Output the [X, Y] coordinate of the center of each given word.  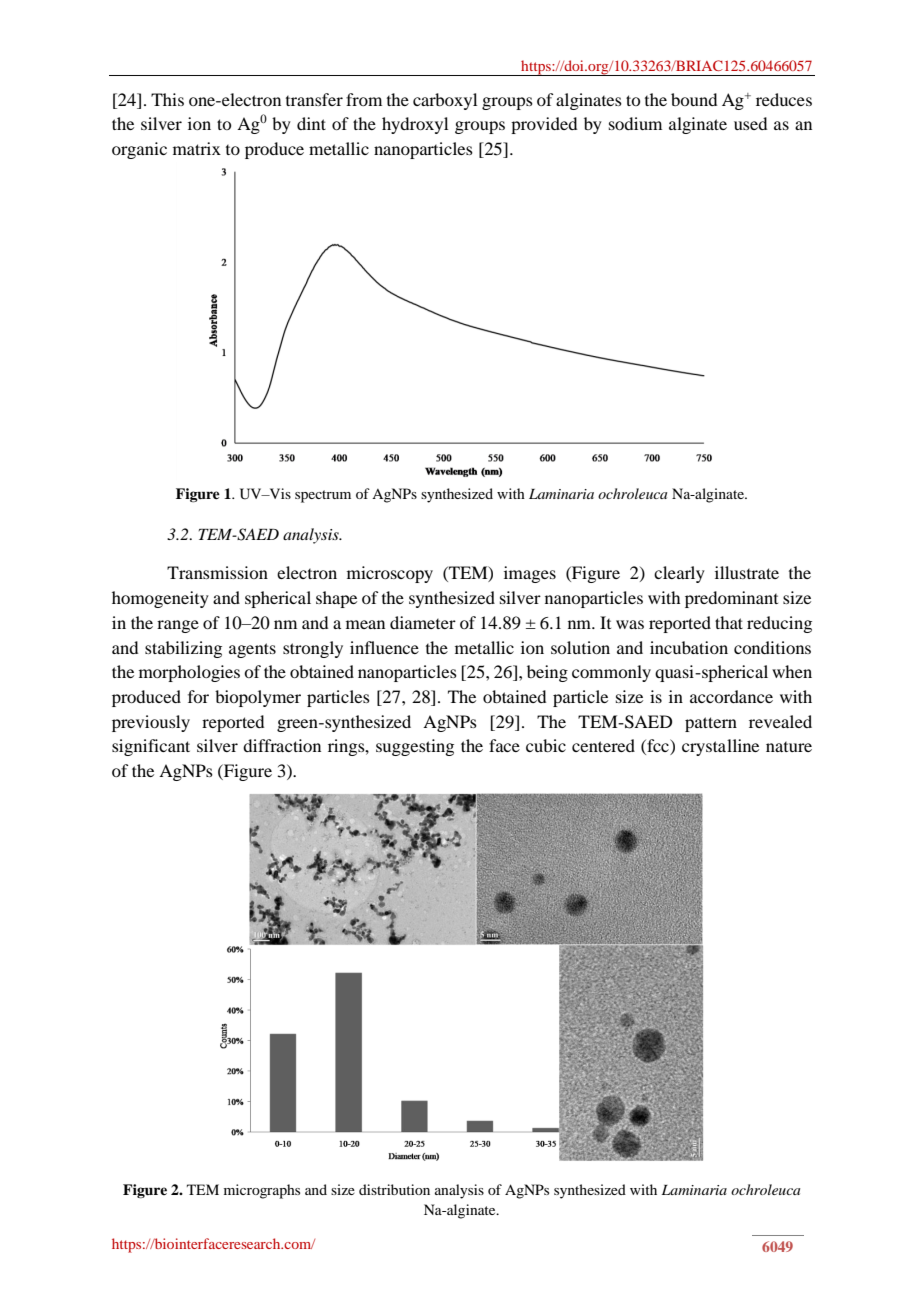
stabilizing [183, 649]
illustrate [747, 572]
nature [789, 747]
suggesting [415, 747]
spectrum [323, 496]
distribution [394, 1189]
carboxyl [445, 101]
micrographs [262, 1191]
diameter [423, 622]
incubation [689, 647]
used [750, 123]
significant [151, 747]
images [530, 574]
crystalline [720, 747]
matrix [197, 148]
